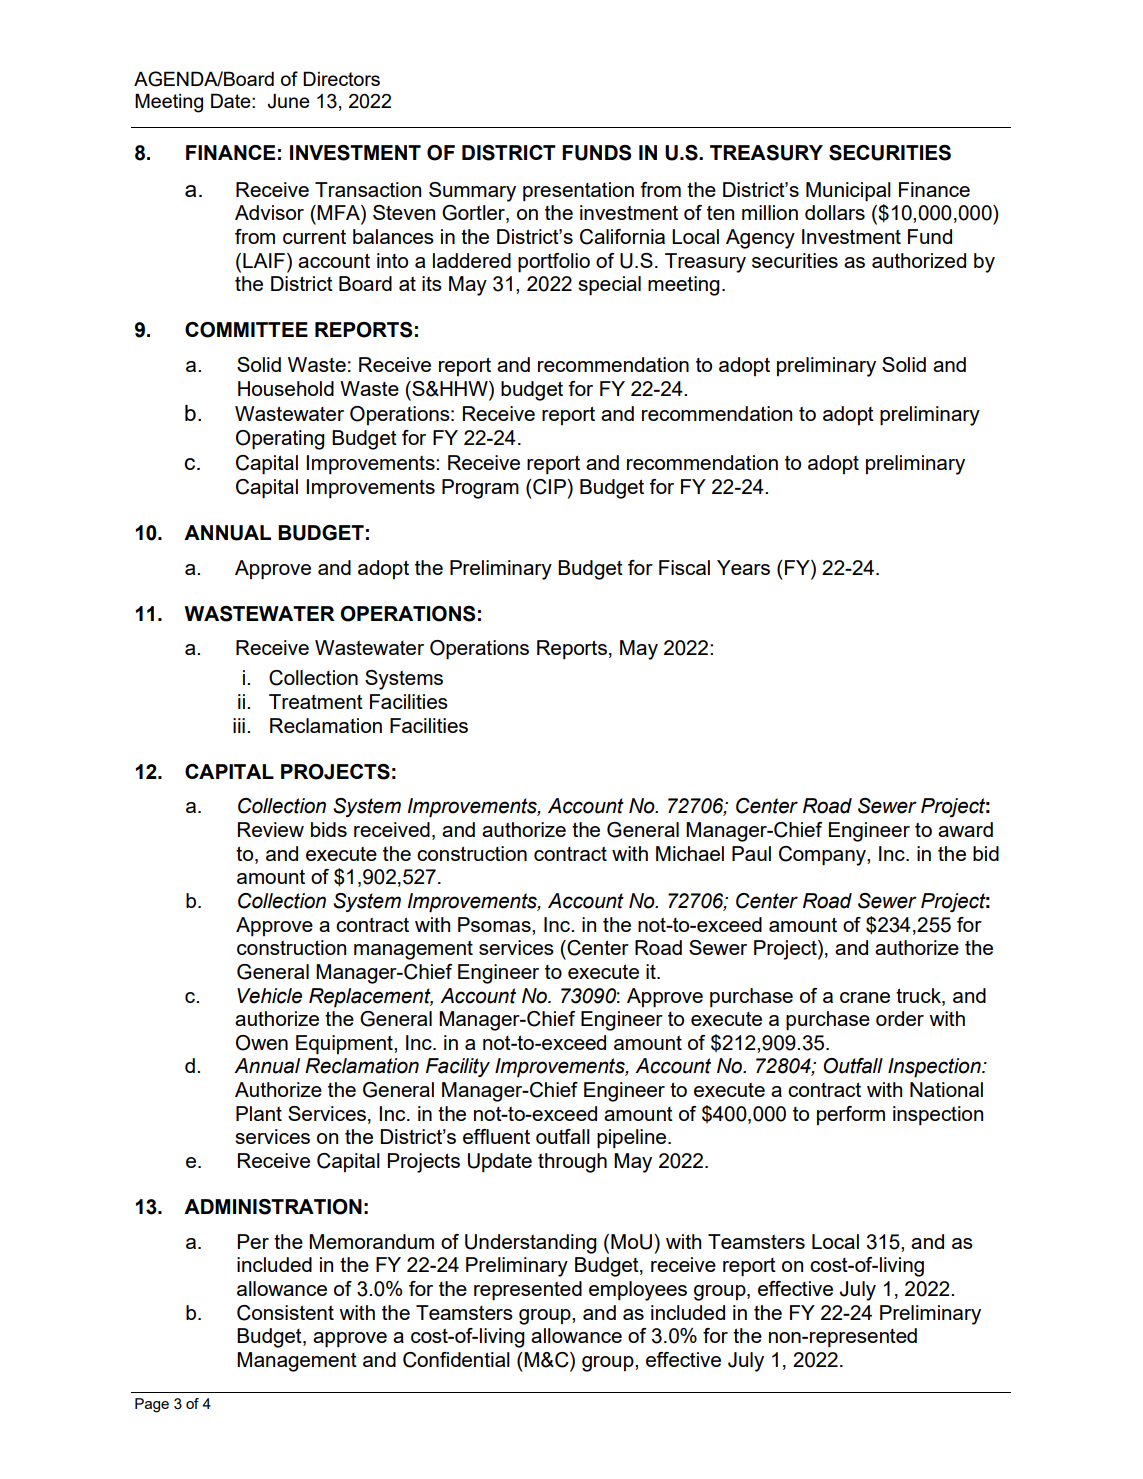 The height and width of the image is (1479, 1143). Describe the element at coordinates (280, 440) in the image. I see `Operating` at that location.
